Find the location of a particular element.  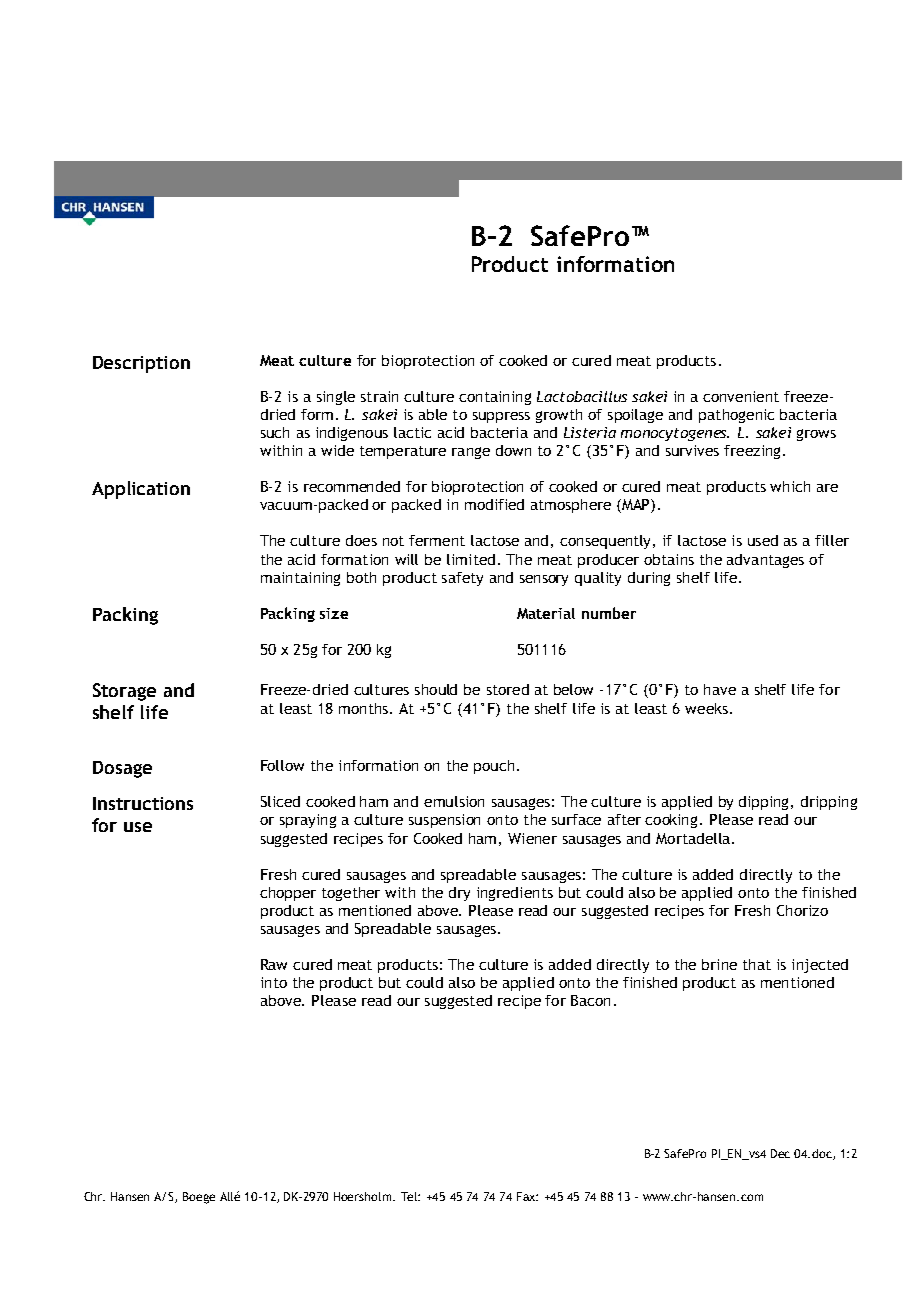

Instructions is located at coordinates (143, 803).
